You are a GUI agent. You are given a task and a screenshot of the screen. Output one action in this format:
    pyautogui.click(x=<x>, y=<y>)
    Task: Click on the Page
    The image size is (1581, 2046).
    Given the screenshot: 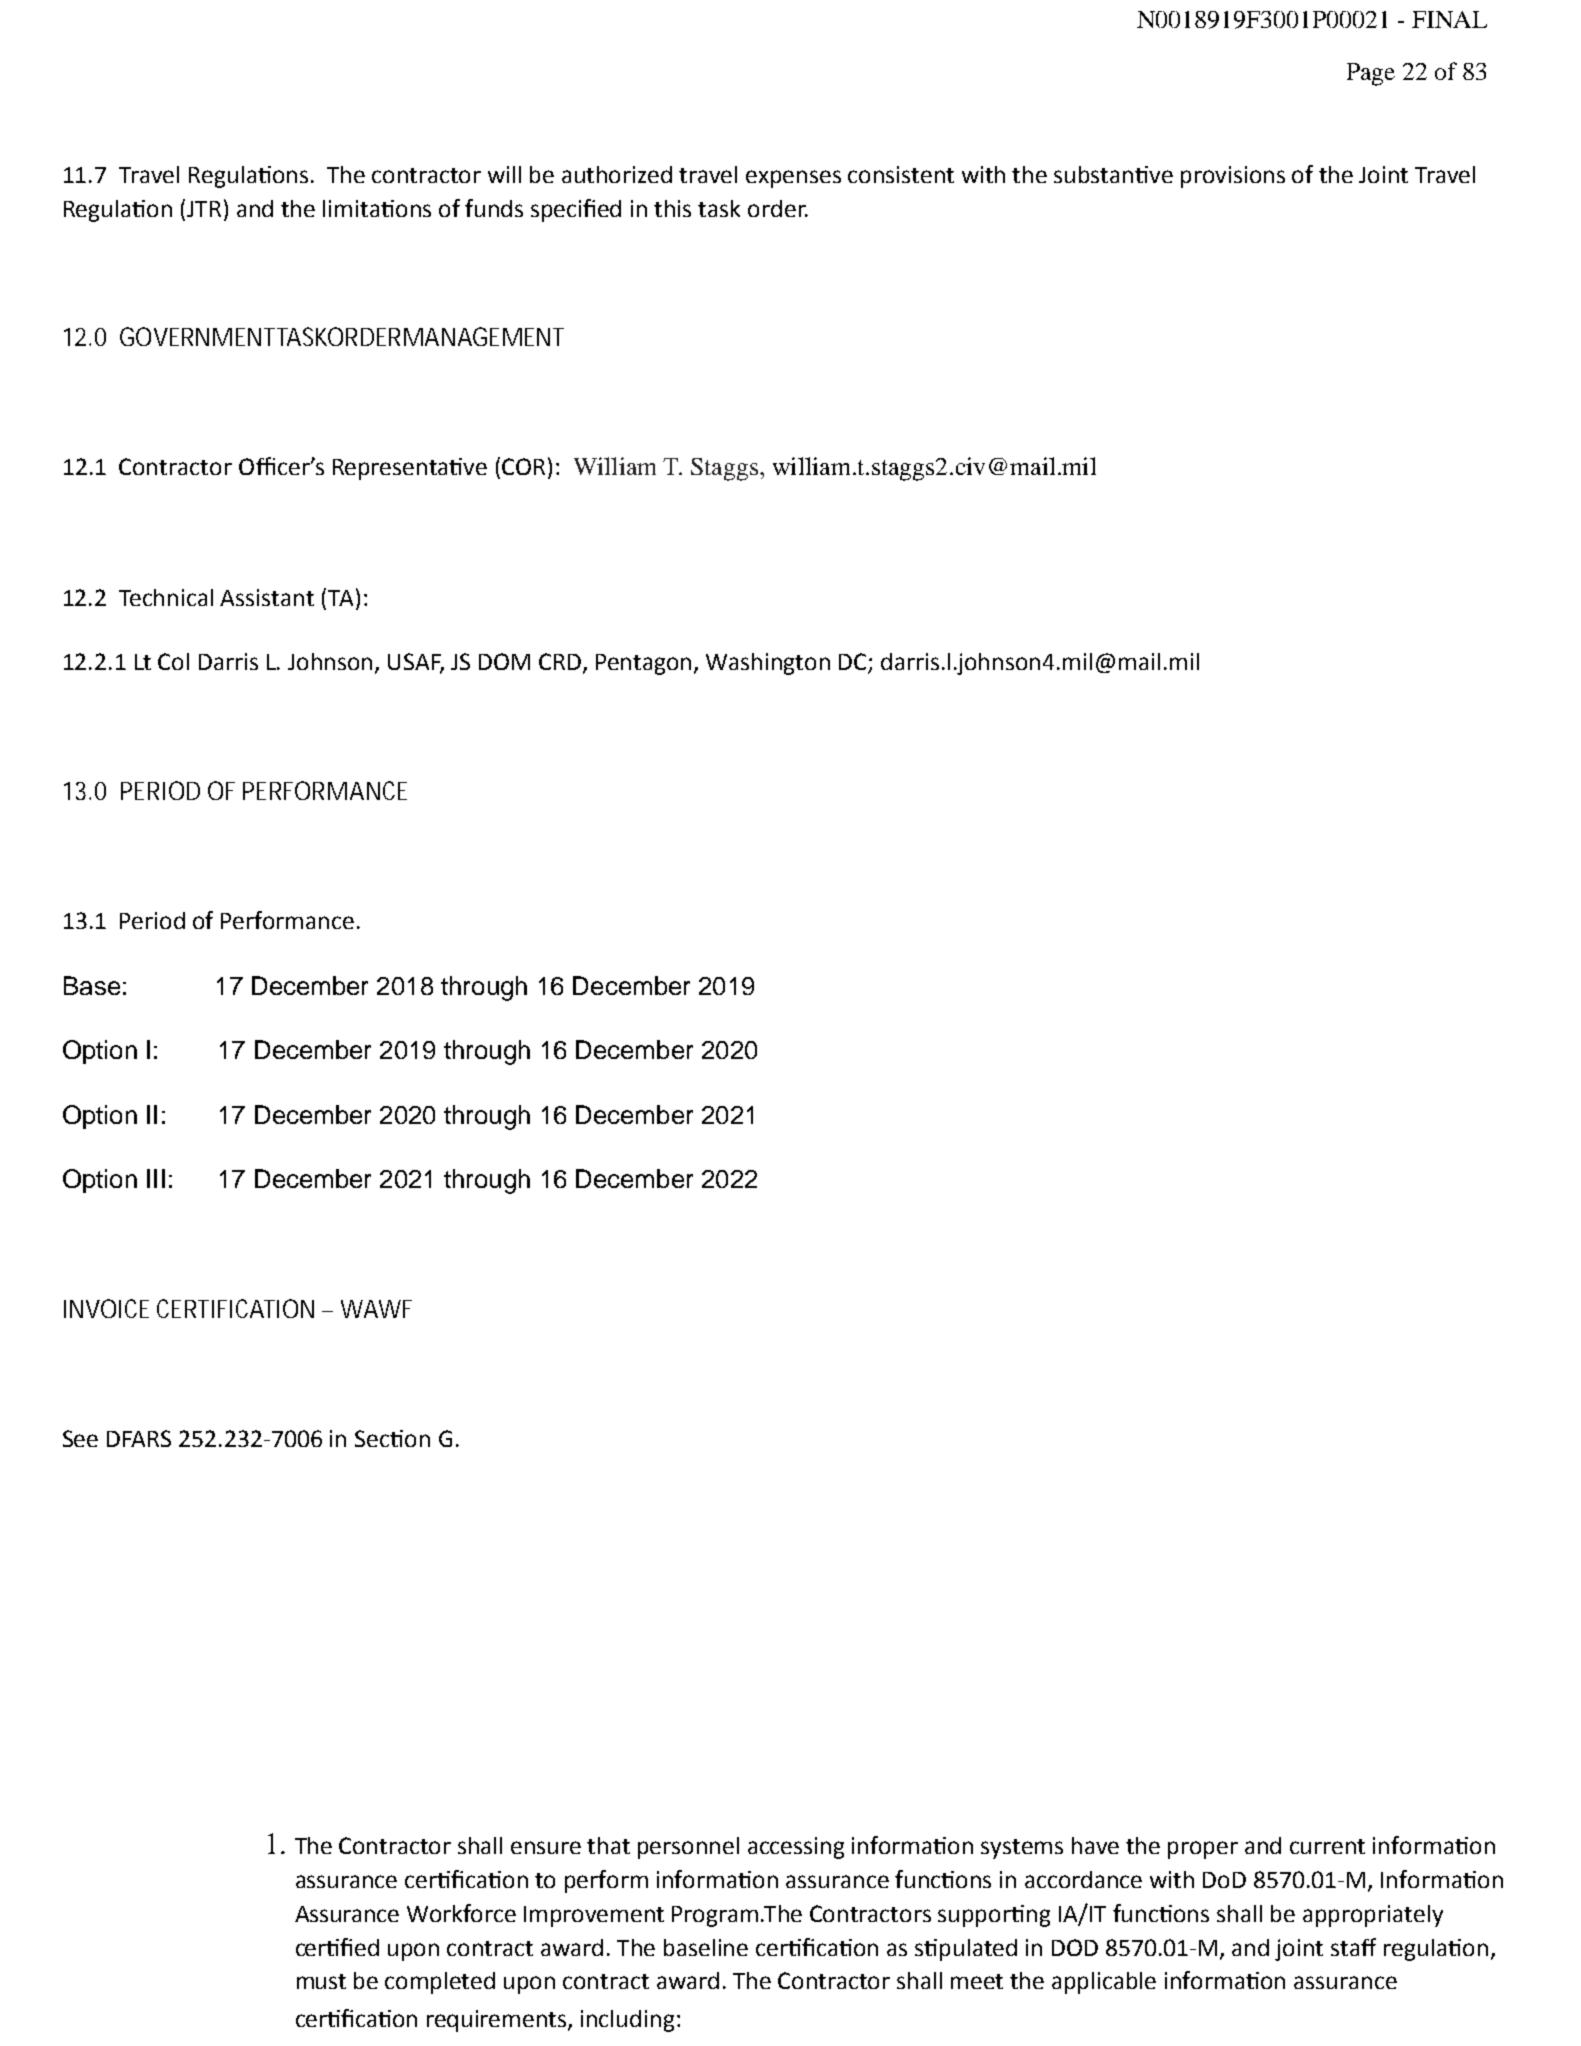 What is the action you would take?
    pyautogui.click(x=1371, y=74)
